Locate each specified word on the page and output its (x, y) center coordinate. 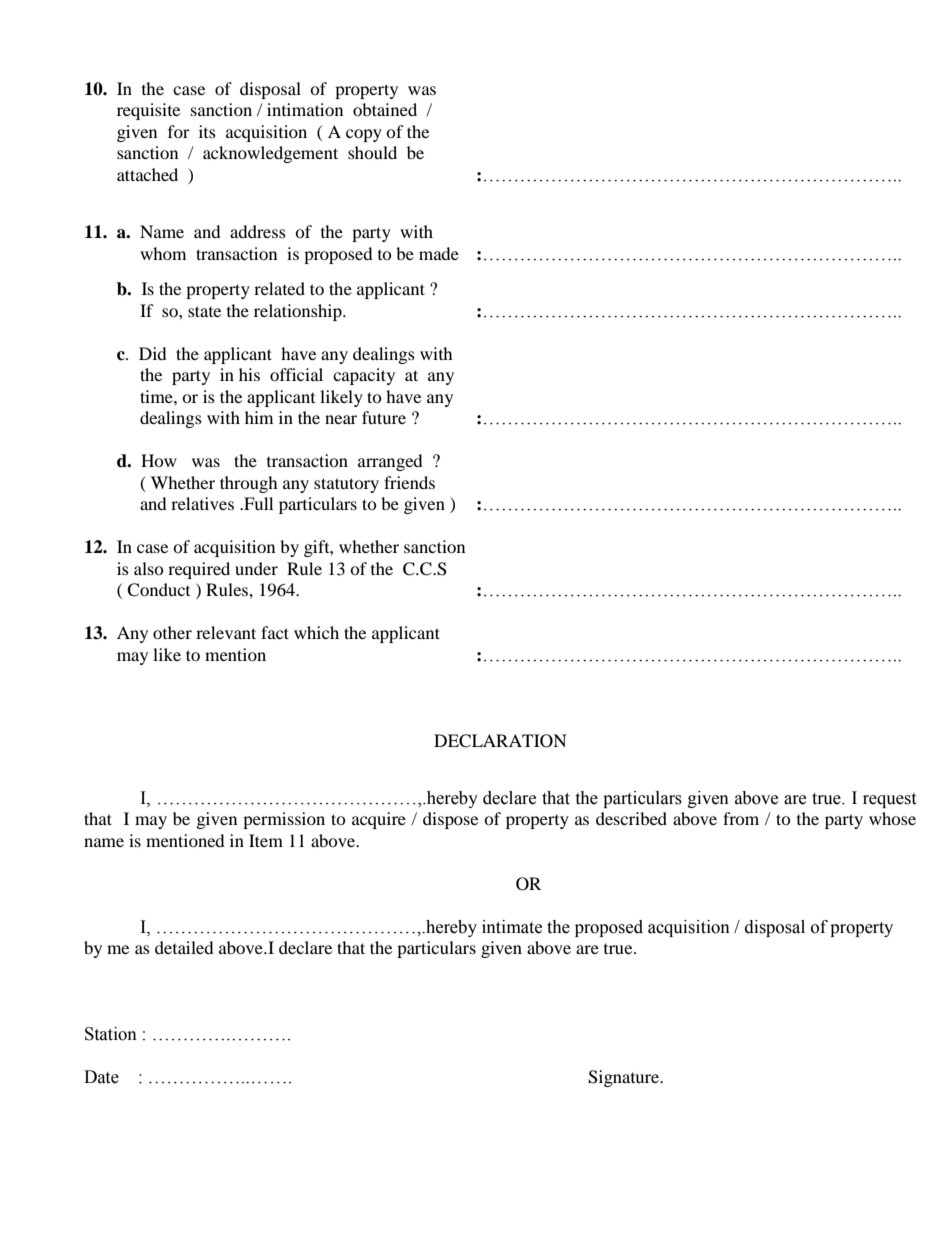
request (889, 800)
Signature (625, 1078)
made (439, 253)
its (207, 131)
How (159, 460)
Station (111, 1034)
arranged (390, 462)
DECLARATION (500, 741)
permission (284, 820)
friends (409, 482)
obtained (385, 109)
